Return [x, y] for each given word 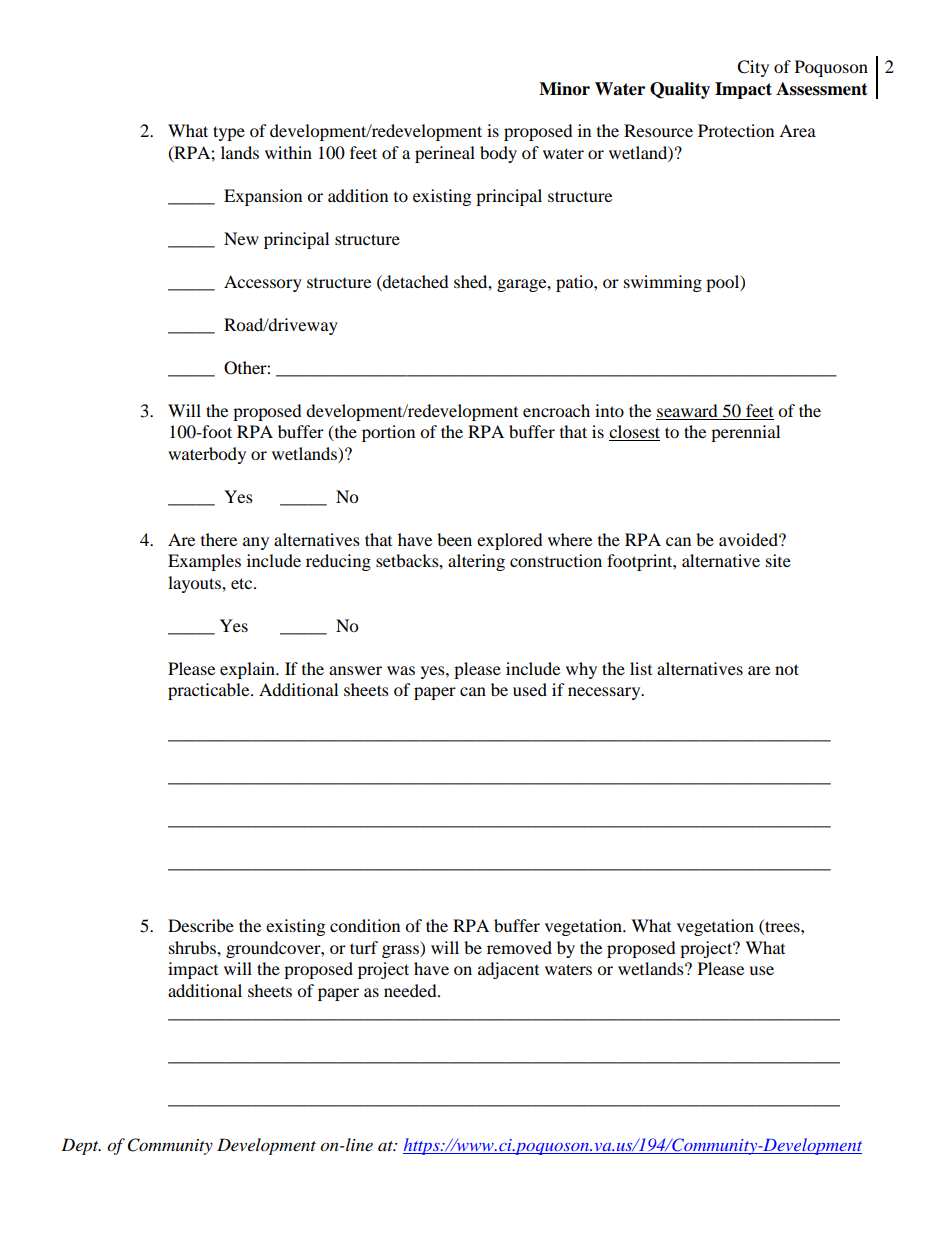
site [778, 560]
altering [476, 562]
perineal [445, 154]
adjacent [508, 970]
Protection [736, 130]
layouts [195, 584]
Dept [81, 1146]
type [229, 133]
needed [411, 990]
